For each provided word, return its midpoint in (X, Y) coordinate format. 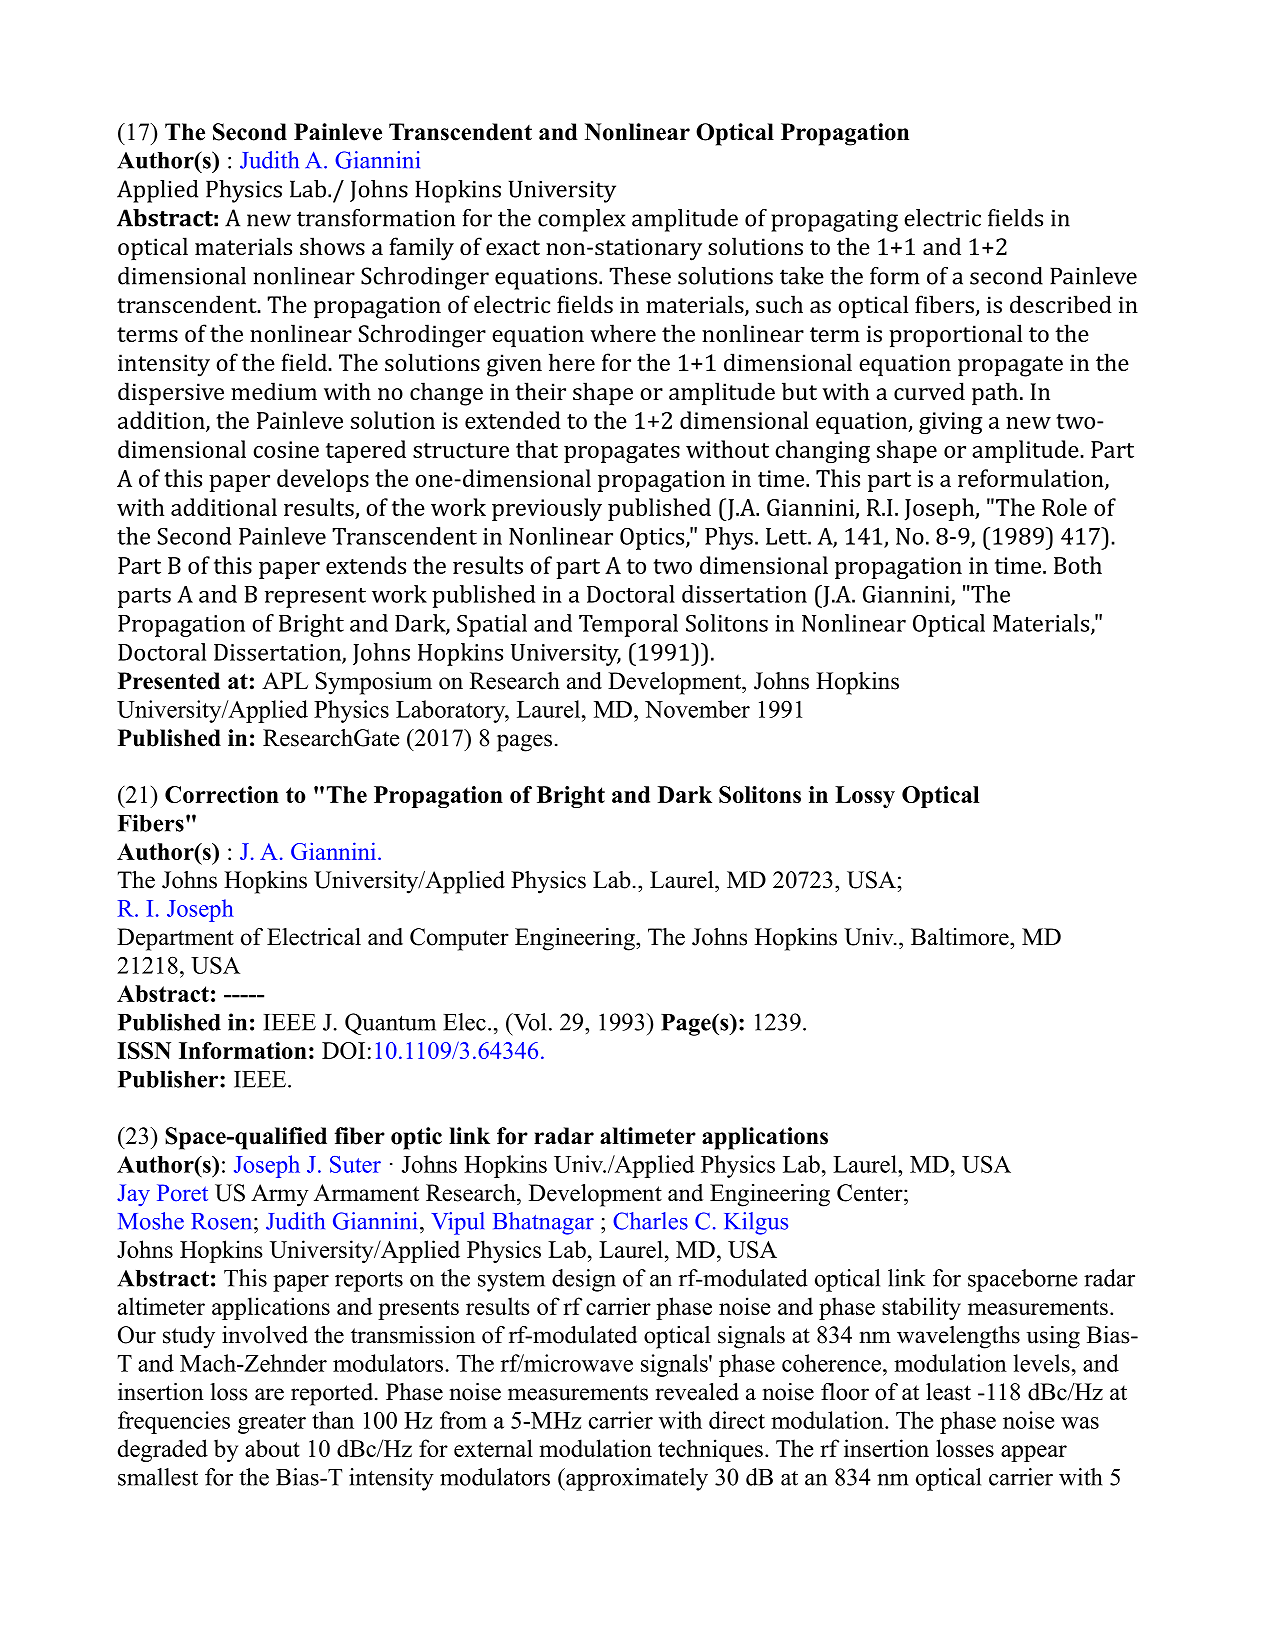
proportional (955, 335)
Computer (459, 939)
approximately (636, 1479)
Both (1078, 565)
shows (332, 246)
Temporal (628, 625)
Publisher (169, 1079)
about (272, 1448)
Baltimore (961, 937)
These (640, 276)
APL (285, 680)
